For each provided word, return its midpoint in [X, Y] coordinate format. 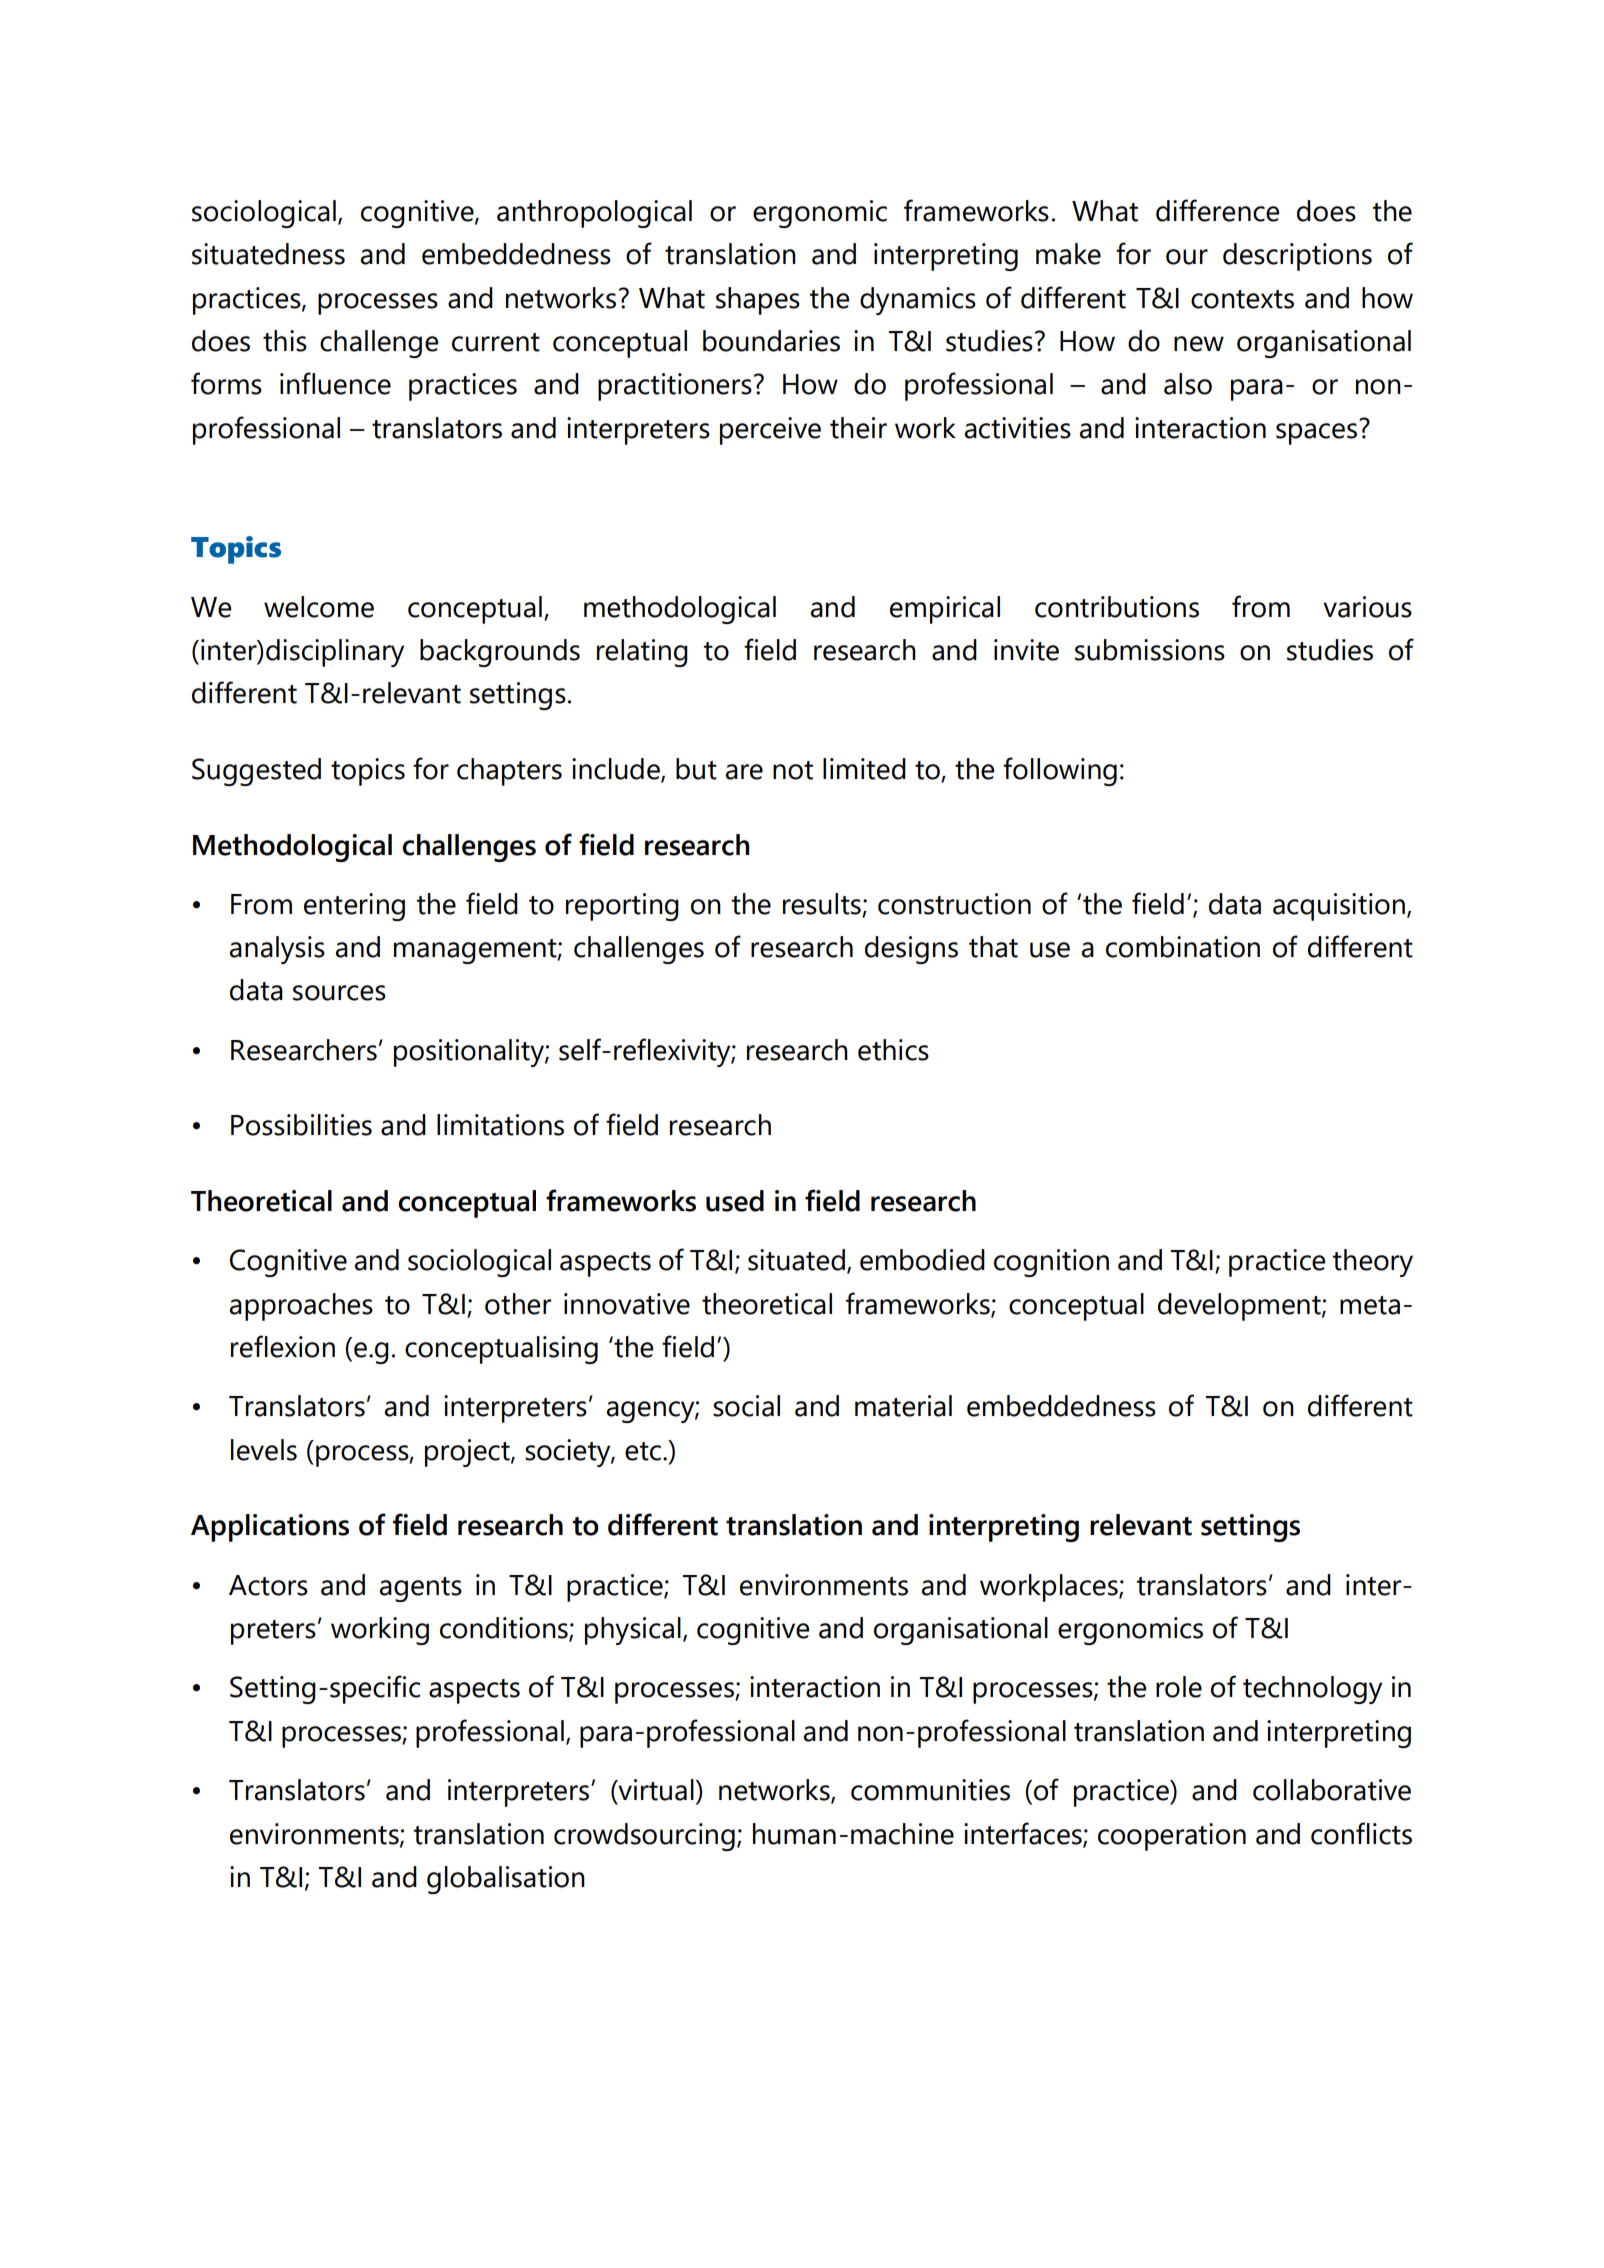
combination [1183, 947]
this [285, 341]
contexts [1242, 299]
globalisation [506, 1880]
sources [339, 993]
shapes [758, 301]
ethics [893, 1050]
